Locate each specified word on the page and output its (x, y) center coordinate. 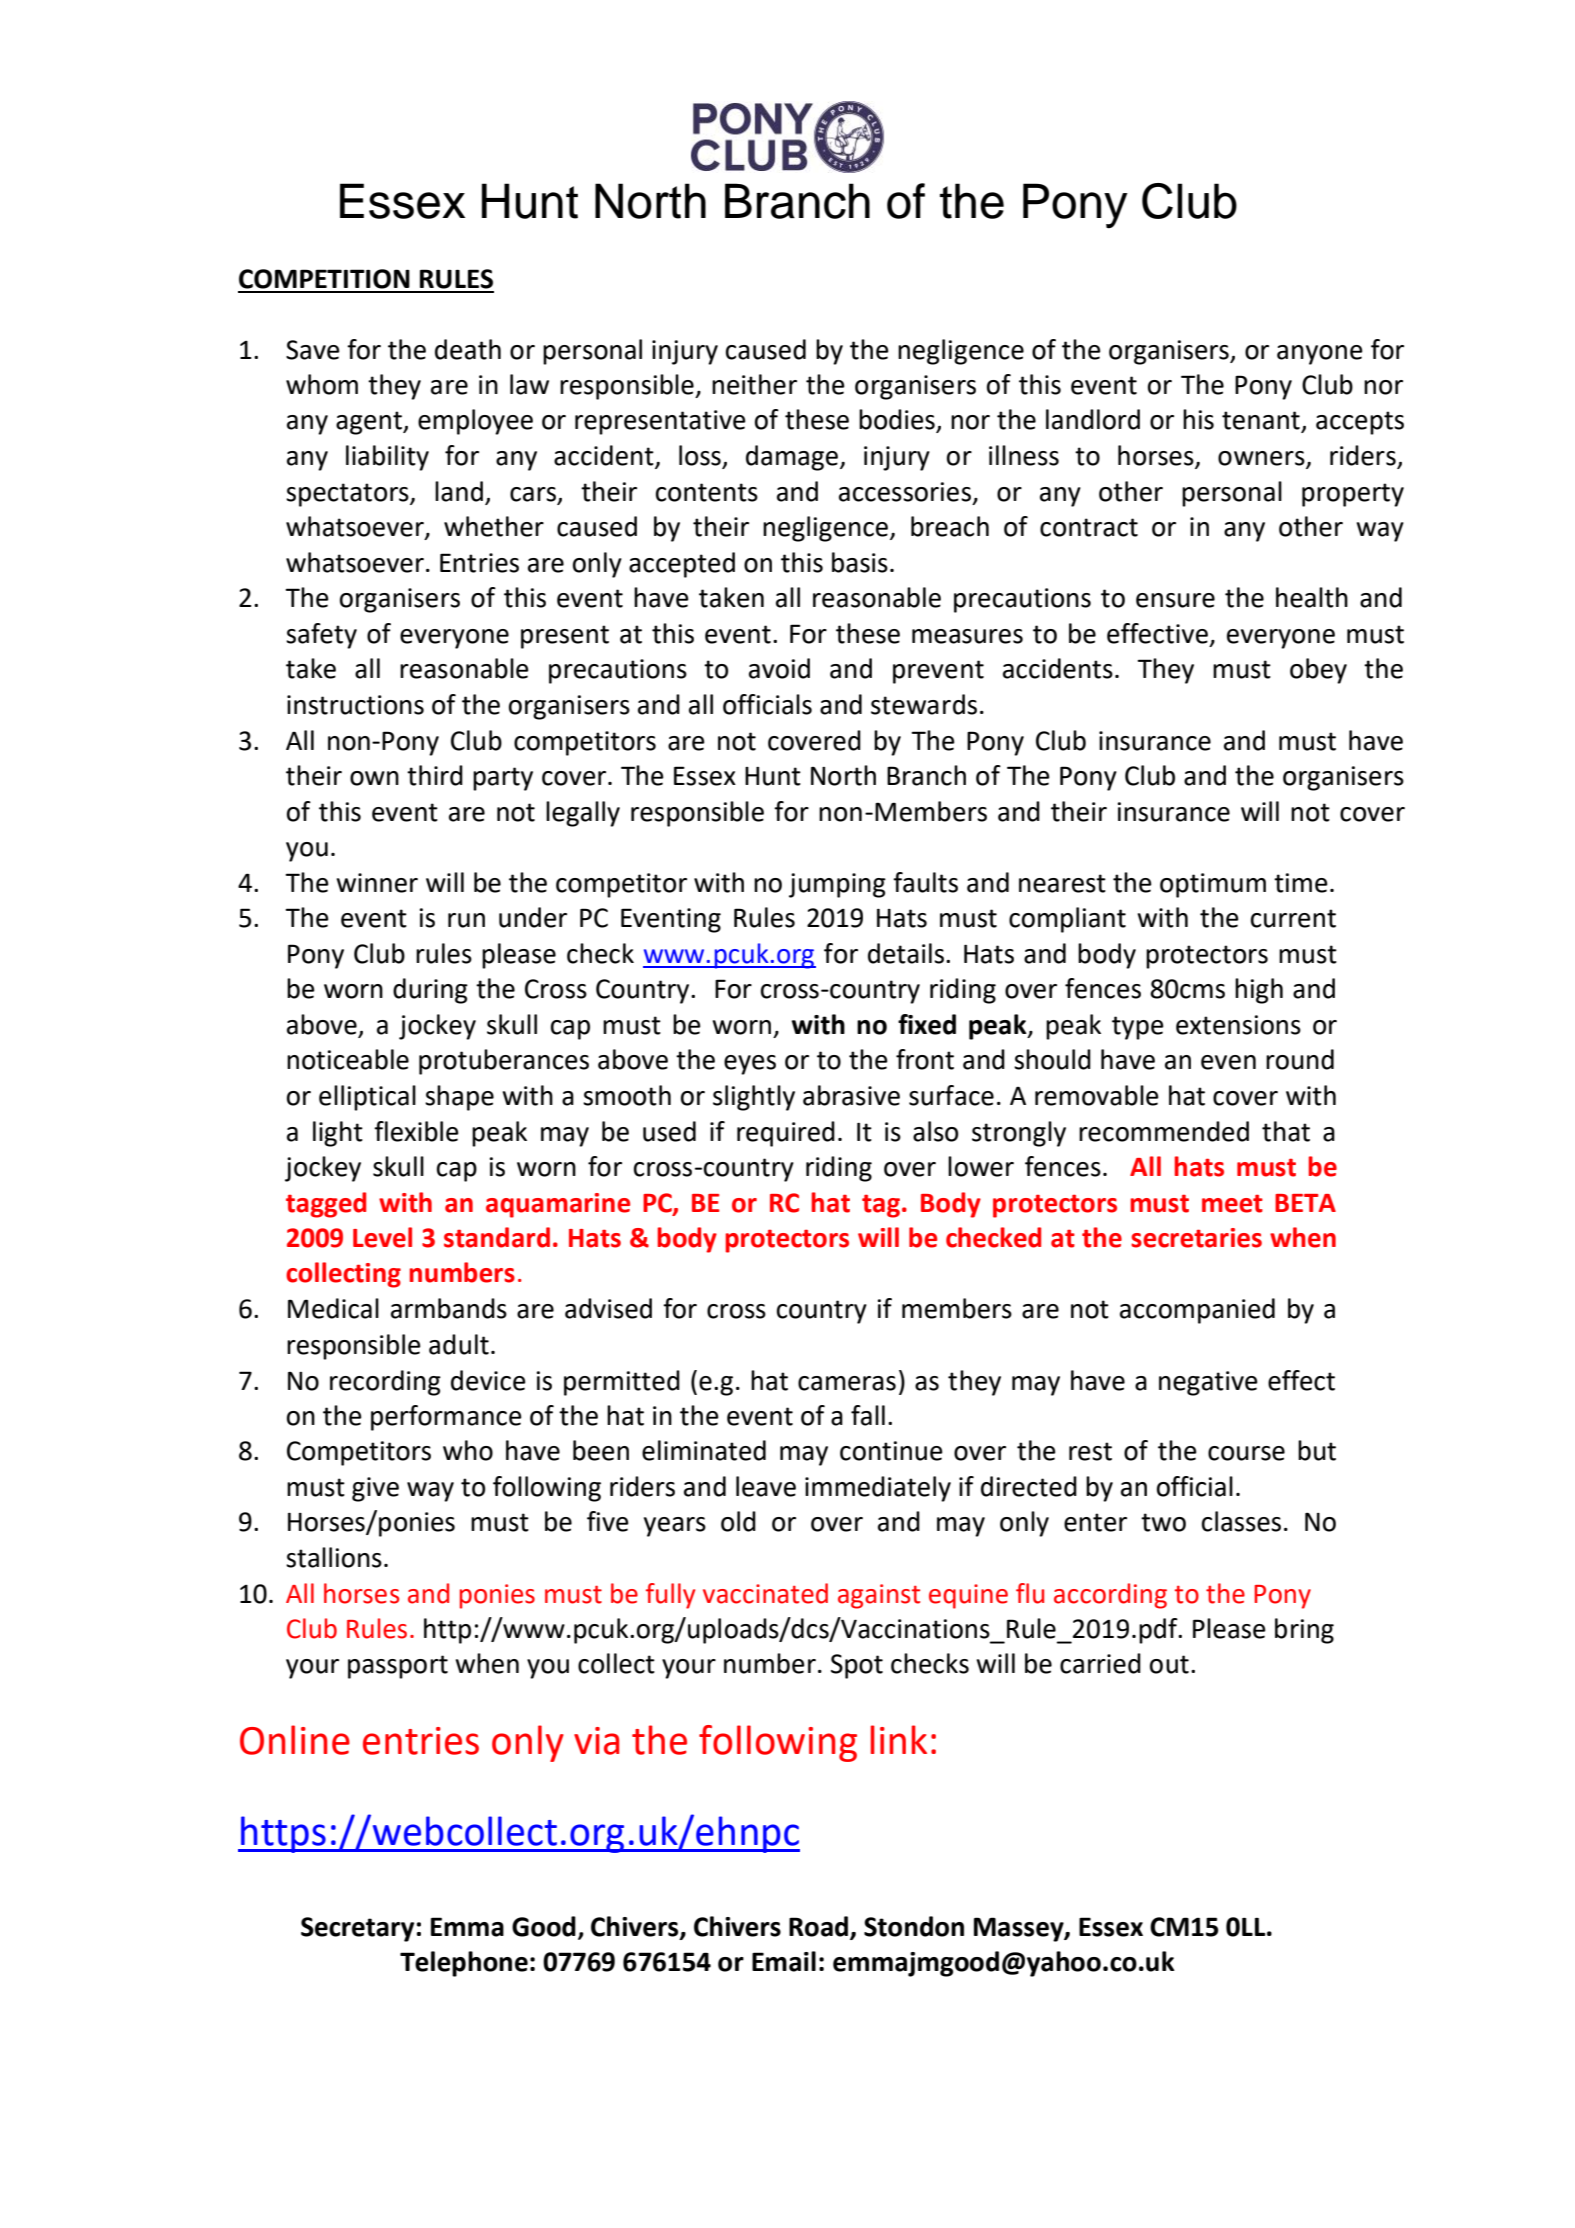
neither (754, 384)
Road (818, 1926)
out (1169, 1664)
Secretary (357, 1929)
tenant (1262, 421)
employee (475, 422)
